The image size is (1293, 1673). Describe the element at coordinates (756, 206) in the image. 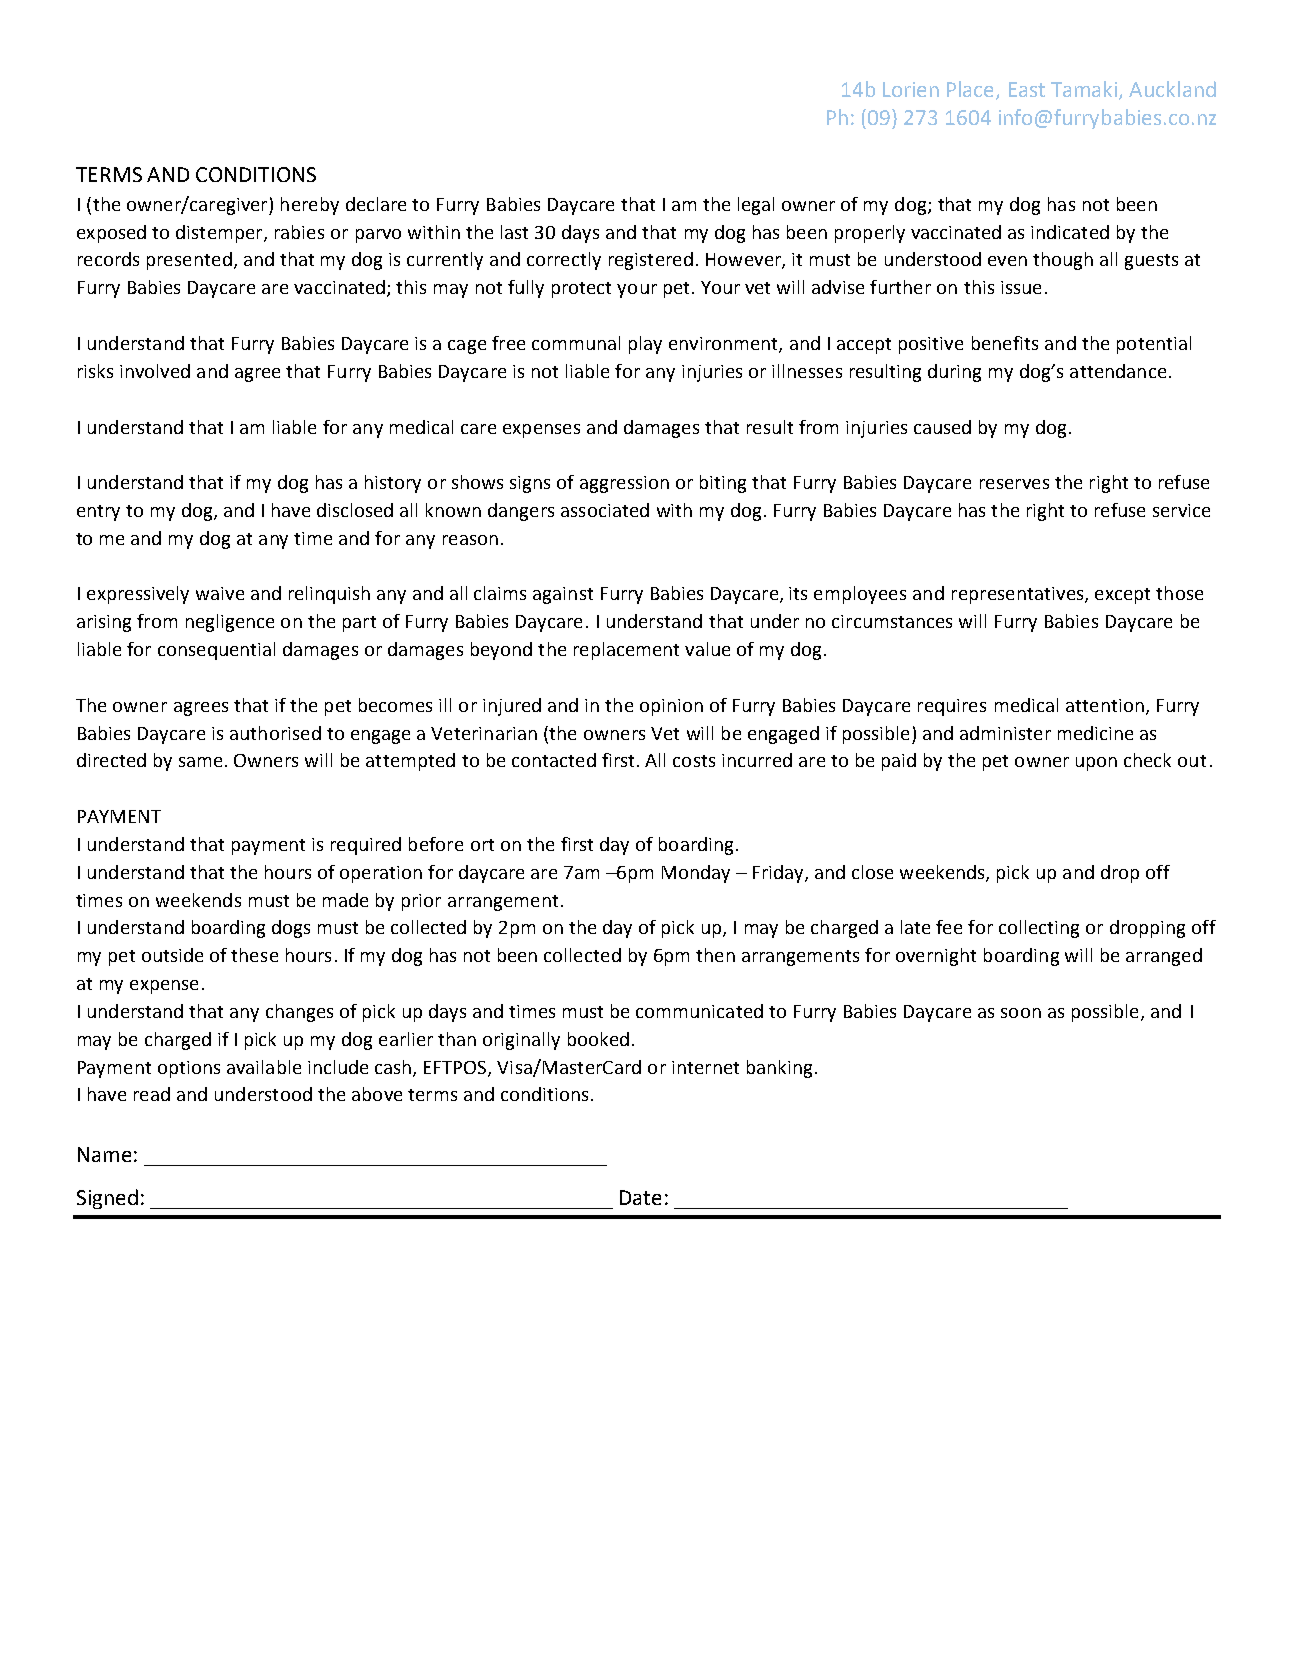

I see `legal` at that location.
